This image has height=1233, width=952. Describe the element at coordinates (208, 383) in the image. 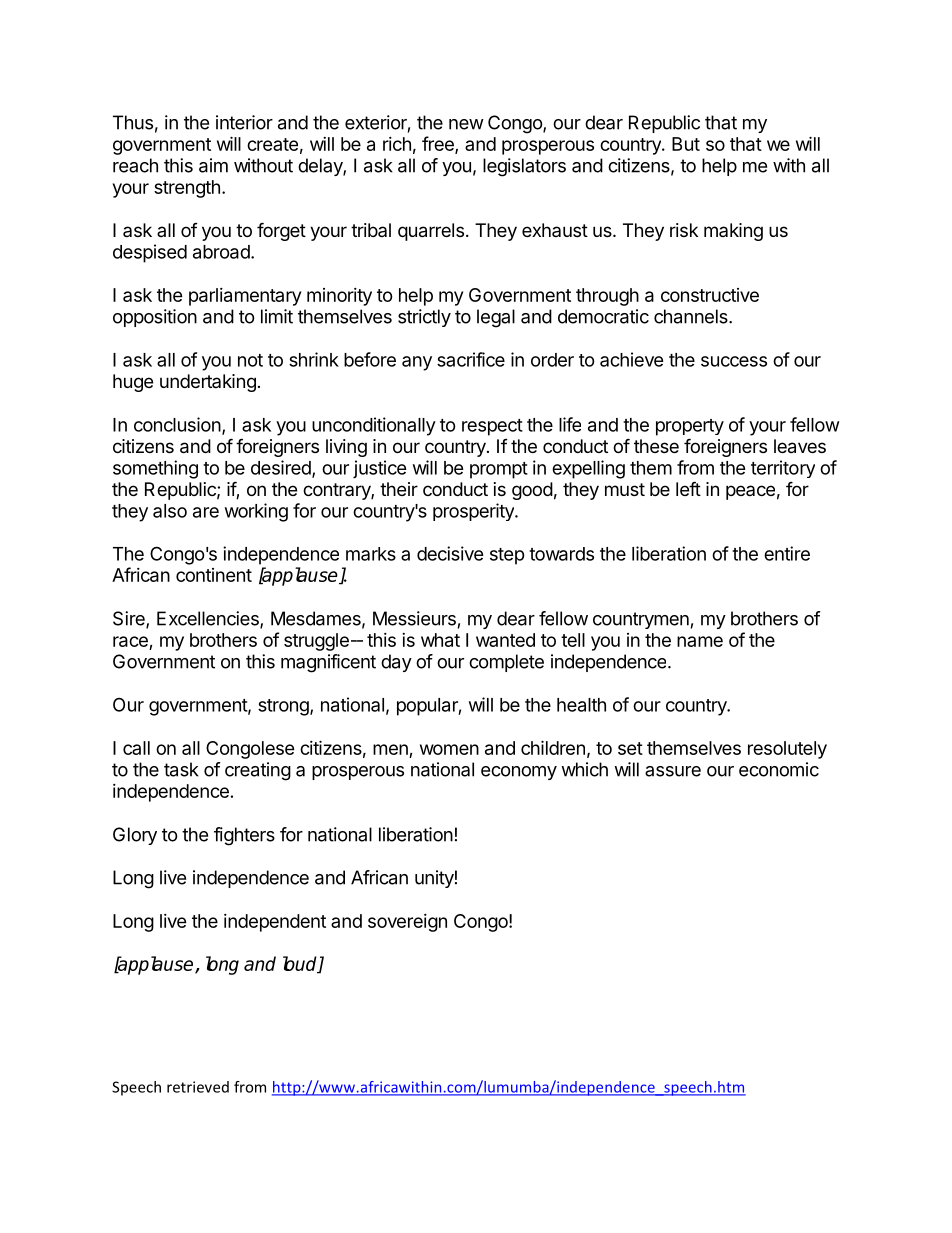

I see `undertaking` at that location.
